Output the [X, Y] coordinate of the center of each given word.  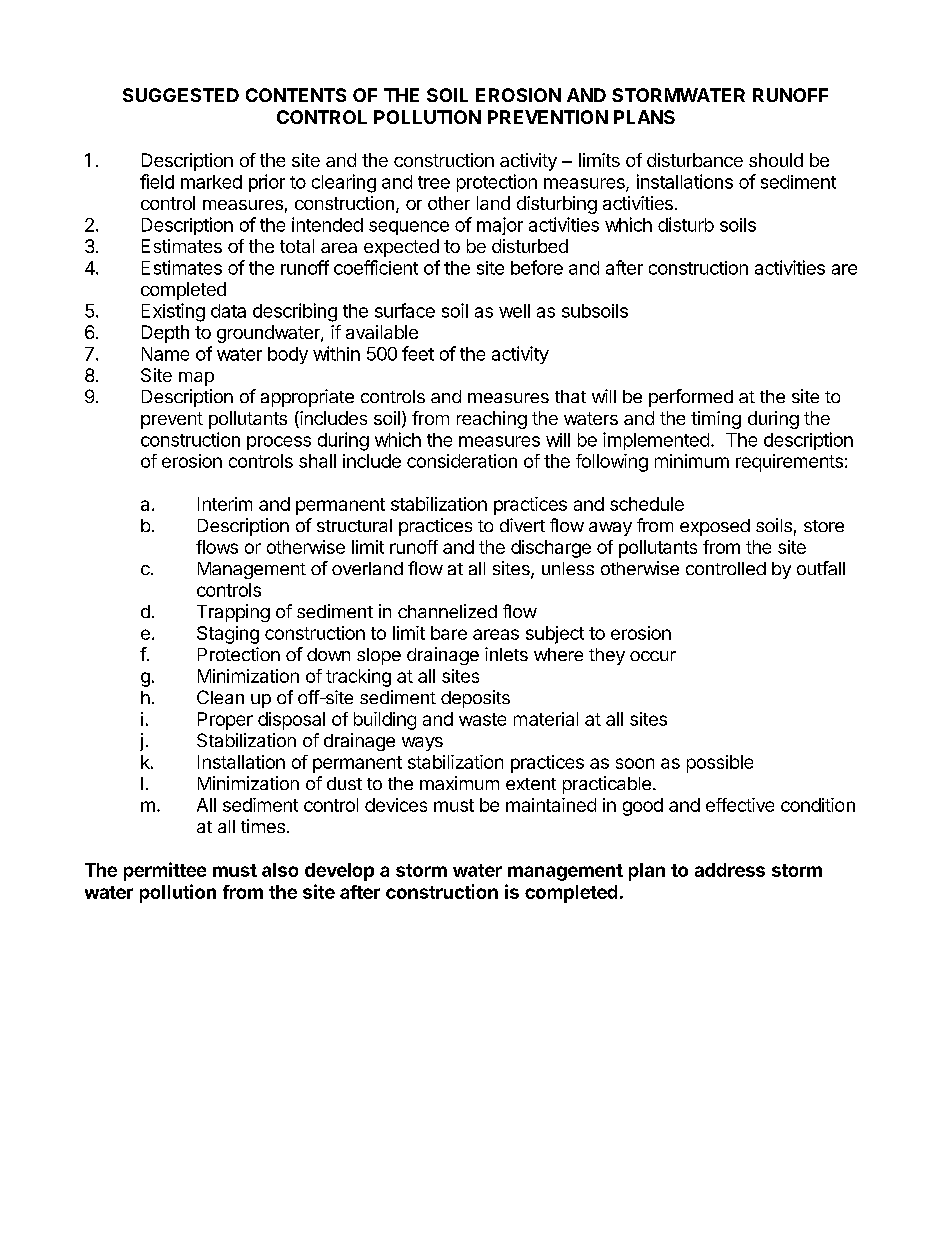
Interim [225, 504]
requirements [789, 463]
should [776, 160]
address [730, 870]
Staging [228, 635]
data [228, 311]
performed [691, 398]
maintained [551, 805]
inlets [506, 654]
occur [653, 656]
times [263, 826]
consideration [462, 461]
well [514, 311]
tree [434, 182]
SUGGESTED [181, 95]
